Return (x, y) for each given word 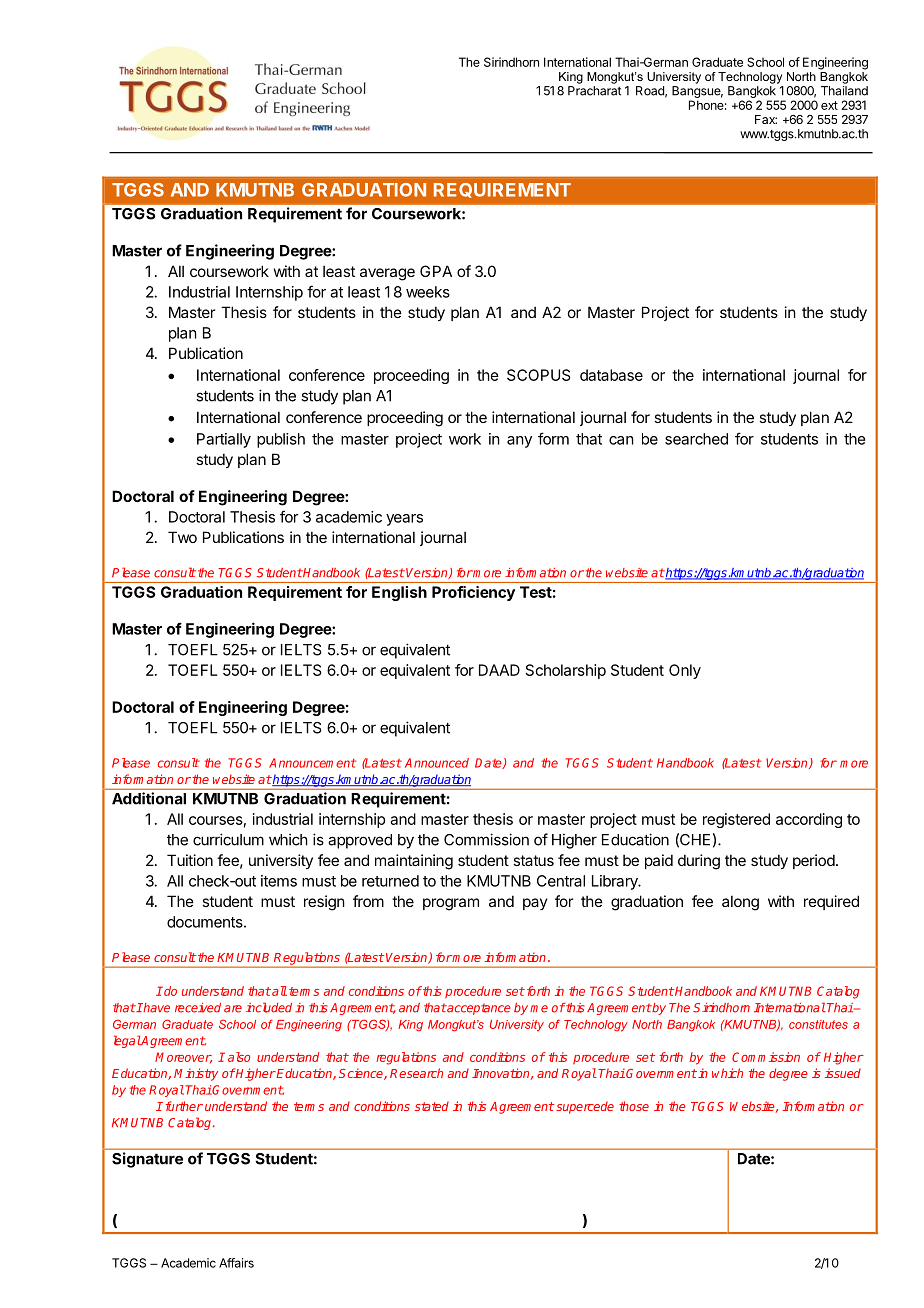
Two (182, 537)
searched (696, 439)
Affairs (236, 1263)
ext (829, 105)
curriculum (228, 839)
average (387, 274)
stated (432, 1106)
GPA (436, 271)
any (519, 442)
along (740, 903)
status (533, 860)
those (634, 1106)
